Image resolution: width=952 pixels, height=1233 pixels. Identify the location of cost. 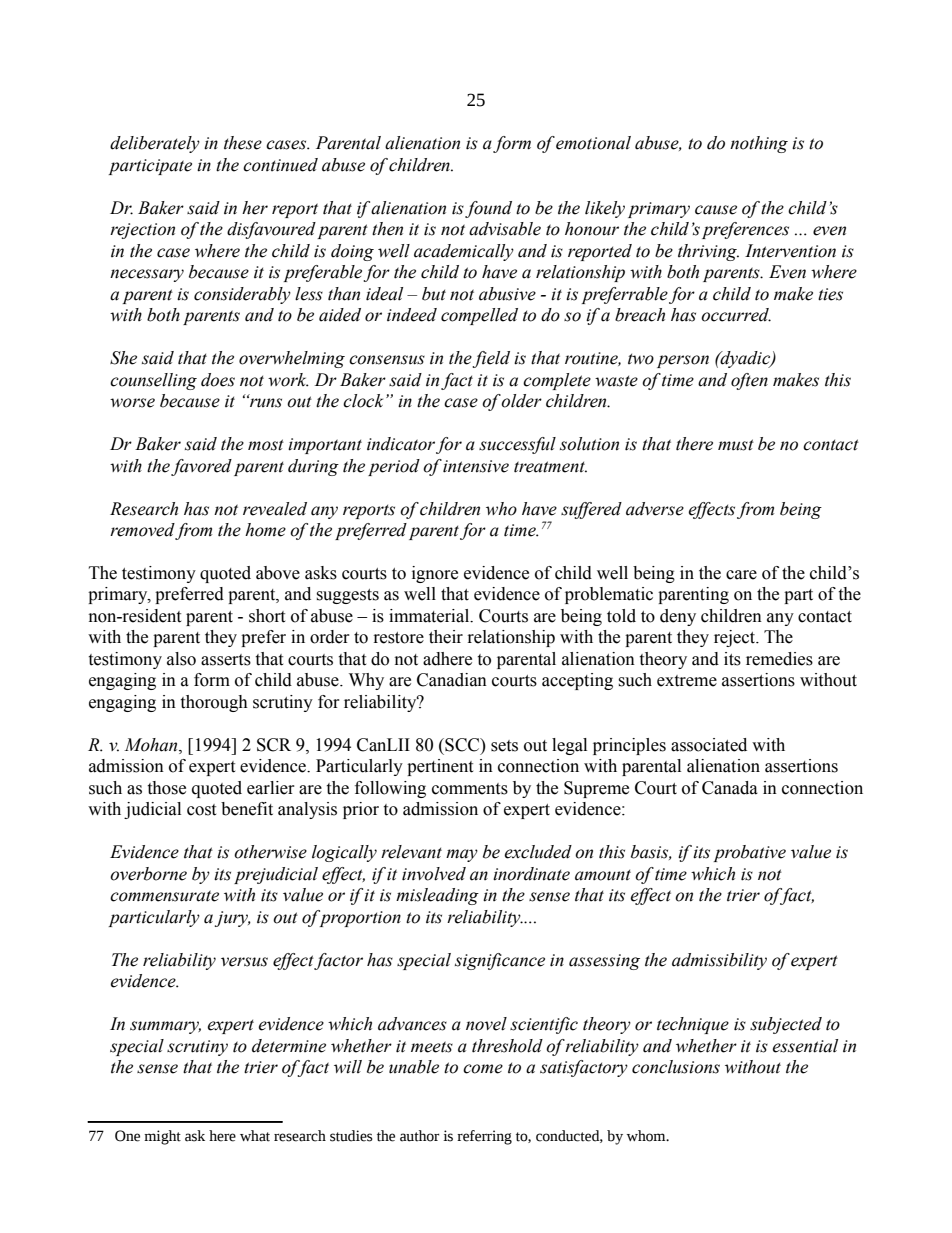
(201, 810).
